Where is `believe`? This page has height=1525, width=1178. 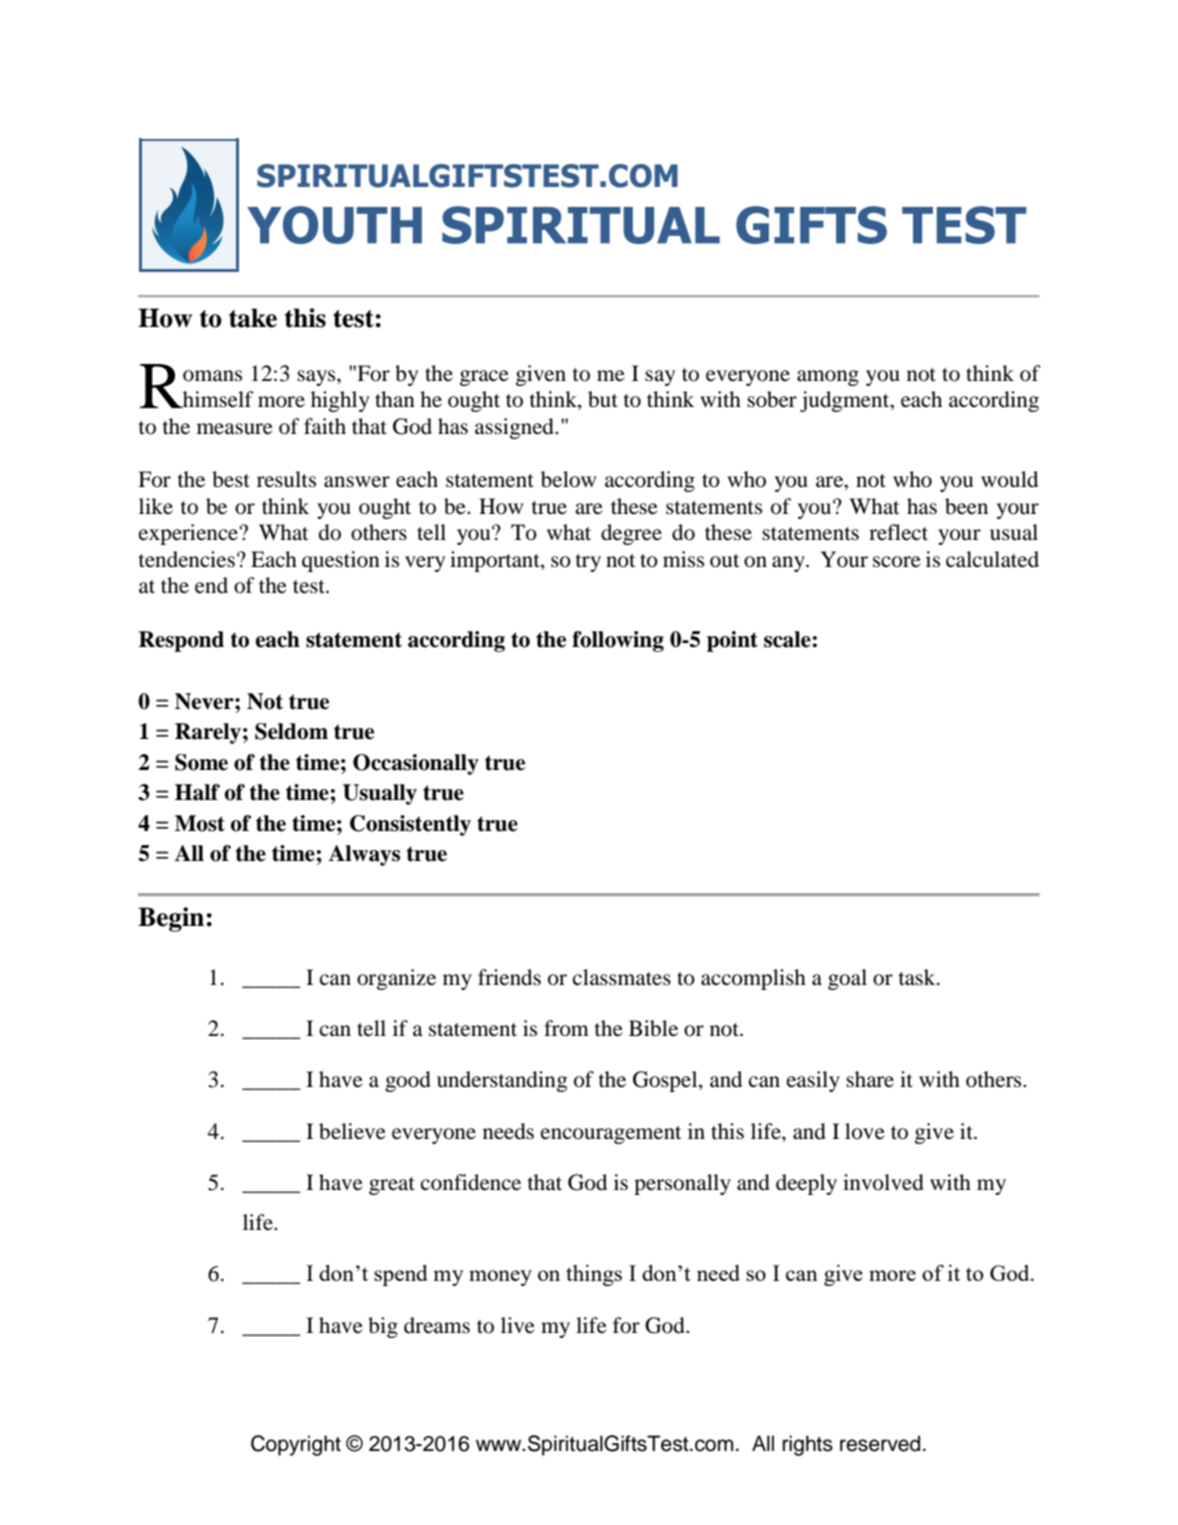 believe is located at coordinates (352, 1131).
